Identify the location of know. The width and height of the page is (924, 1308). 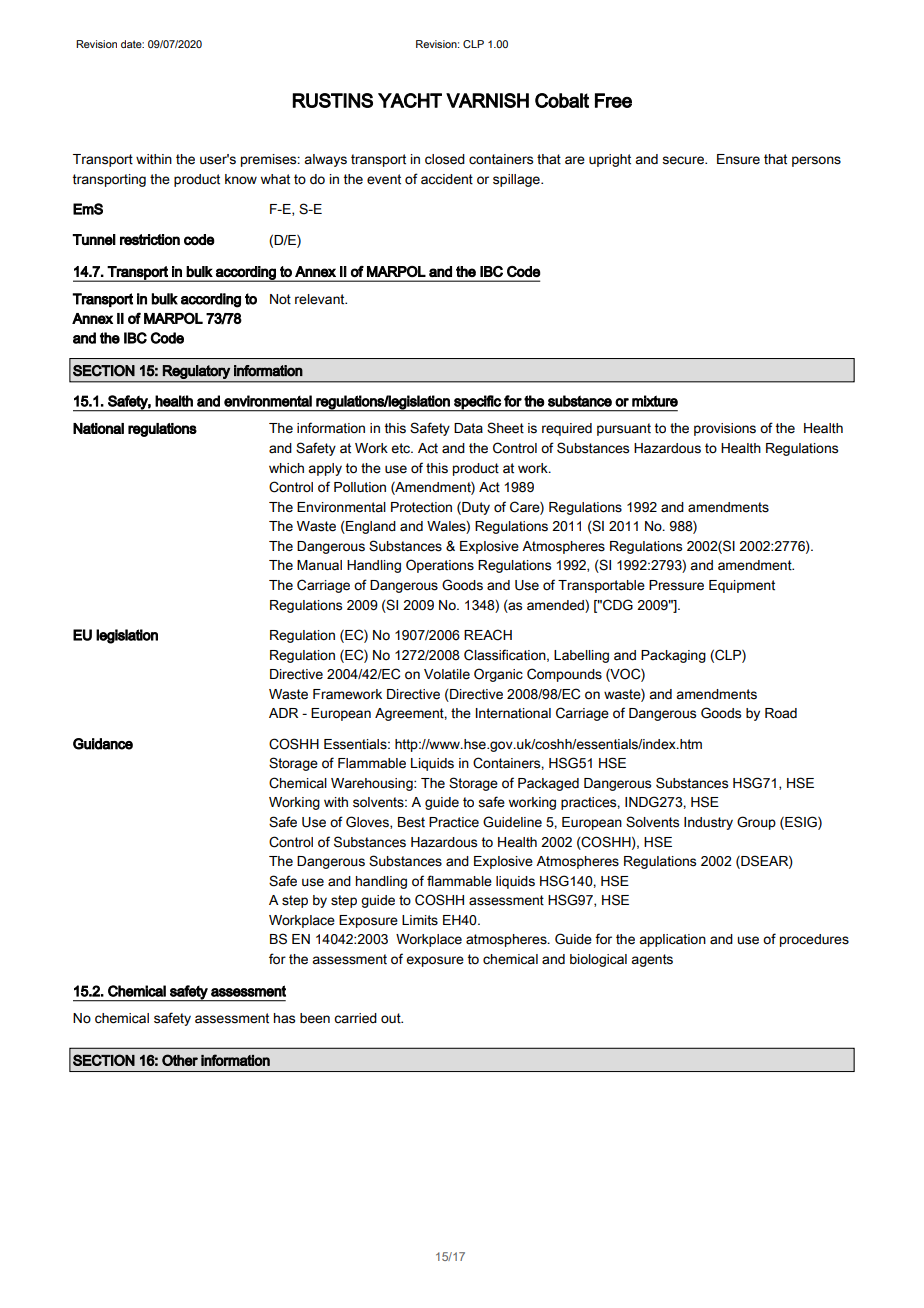
(241, 179).
